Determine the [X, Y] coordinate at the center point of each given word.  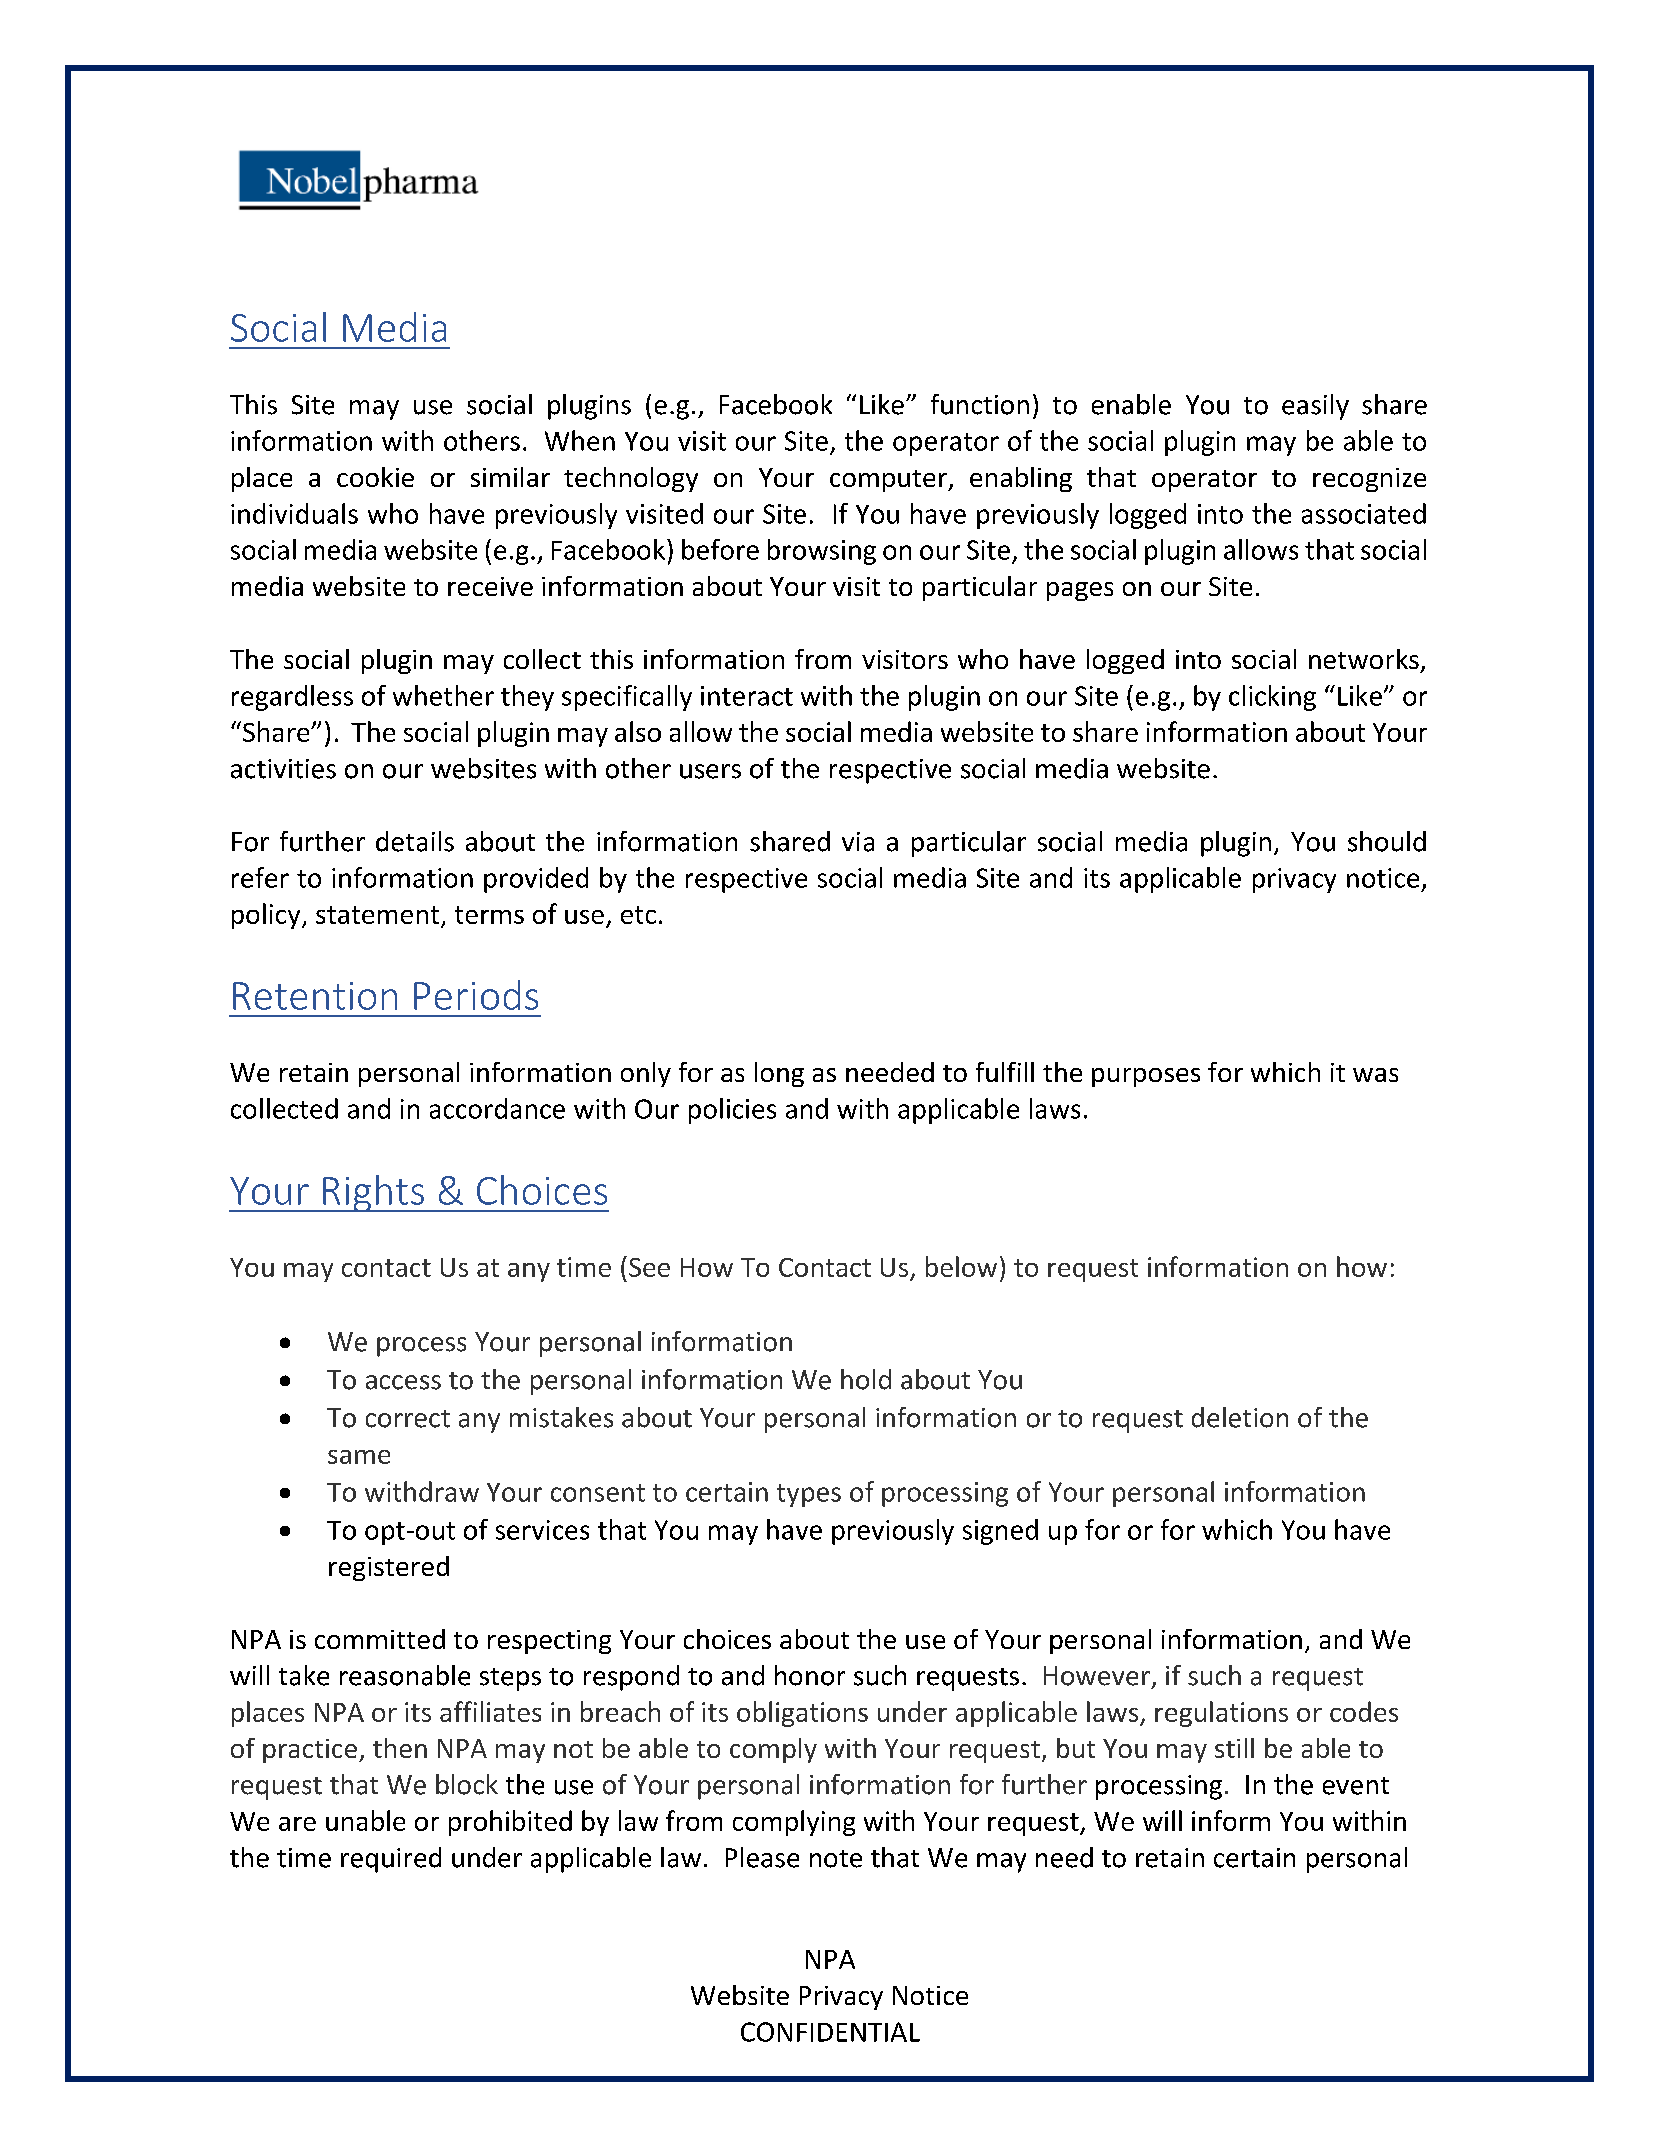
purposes [1146, 1077]
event [1356, 1786]
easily [1315, 407]
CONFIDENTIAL [830, 2032]
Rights [373, 1193]
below [961, 1266]
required [391, 1860]
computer [889, 481]
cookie [375, 477]
